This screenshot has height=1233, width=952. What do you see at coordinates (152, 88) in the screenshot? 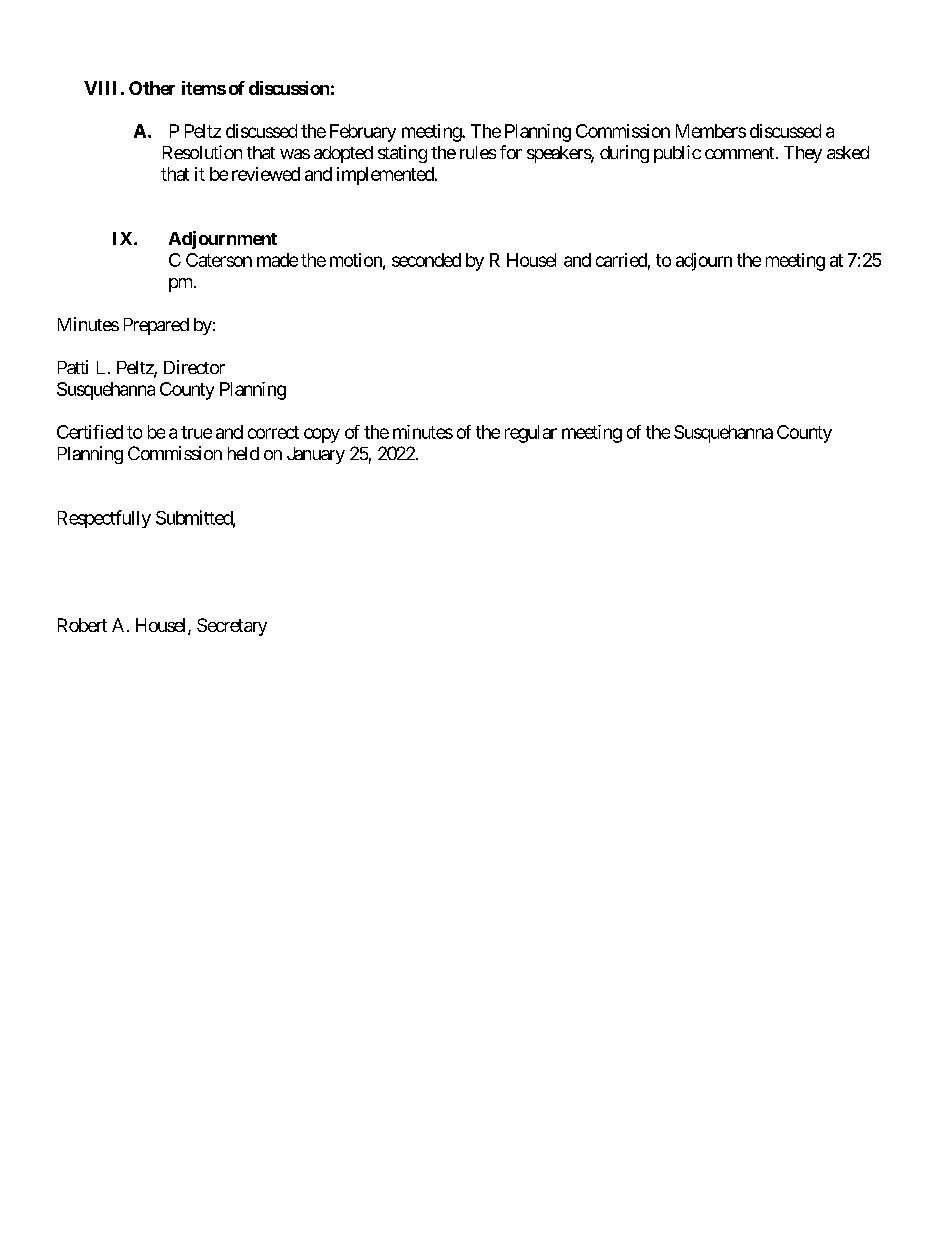
I see `Other` at bounding box center [152, 88].
